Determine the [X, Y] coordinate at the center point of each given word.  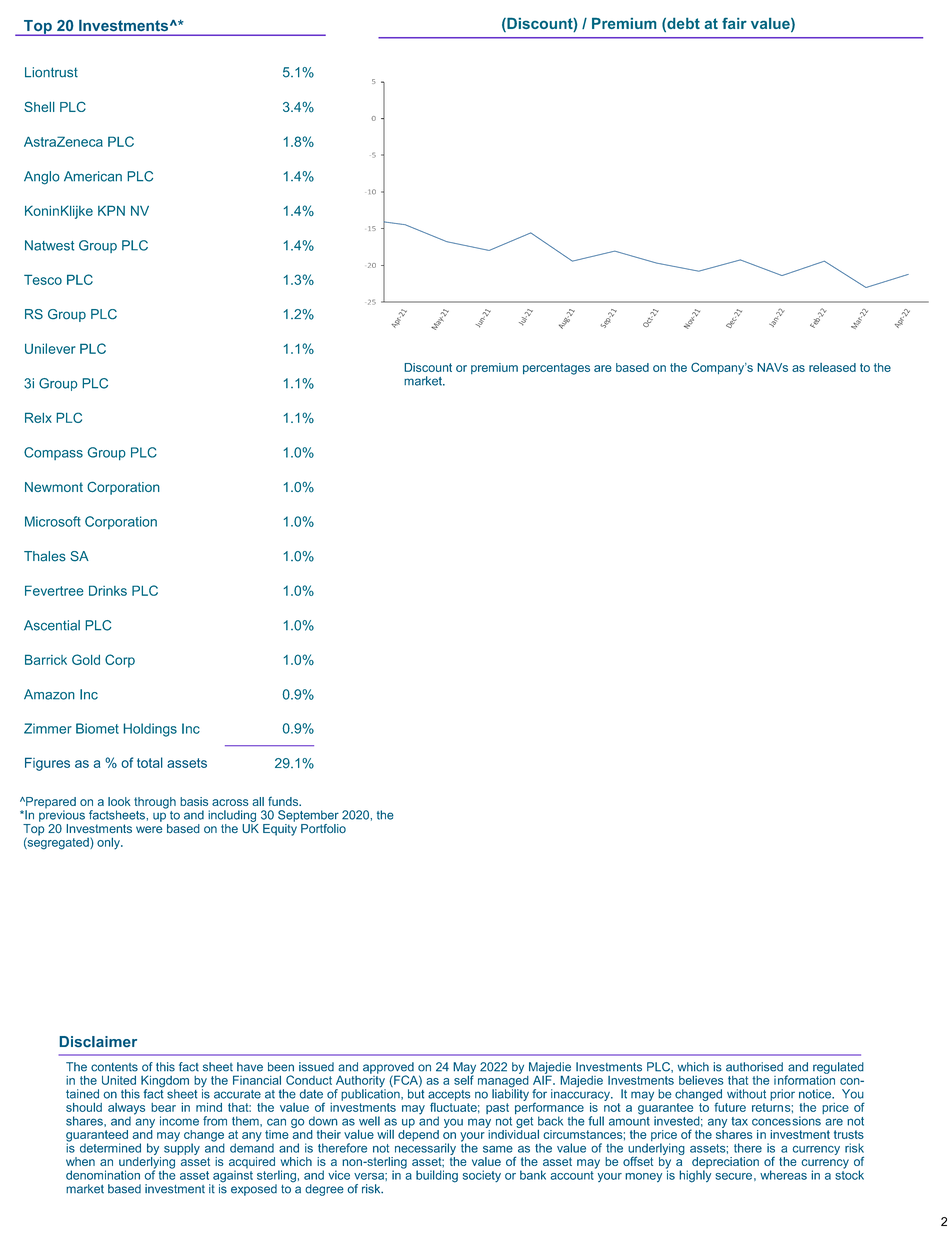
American [93, 176]
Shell [39, 106]
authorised [754, 1067]
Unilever [50, 348]
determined [110, 1148]
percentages [556, 369]
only [109, 844]
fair [734, 23]
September [308, 816]
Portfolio [323, 828]
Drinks [108, 590]
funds [284, 801]
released [832, 367]
